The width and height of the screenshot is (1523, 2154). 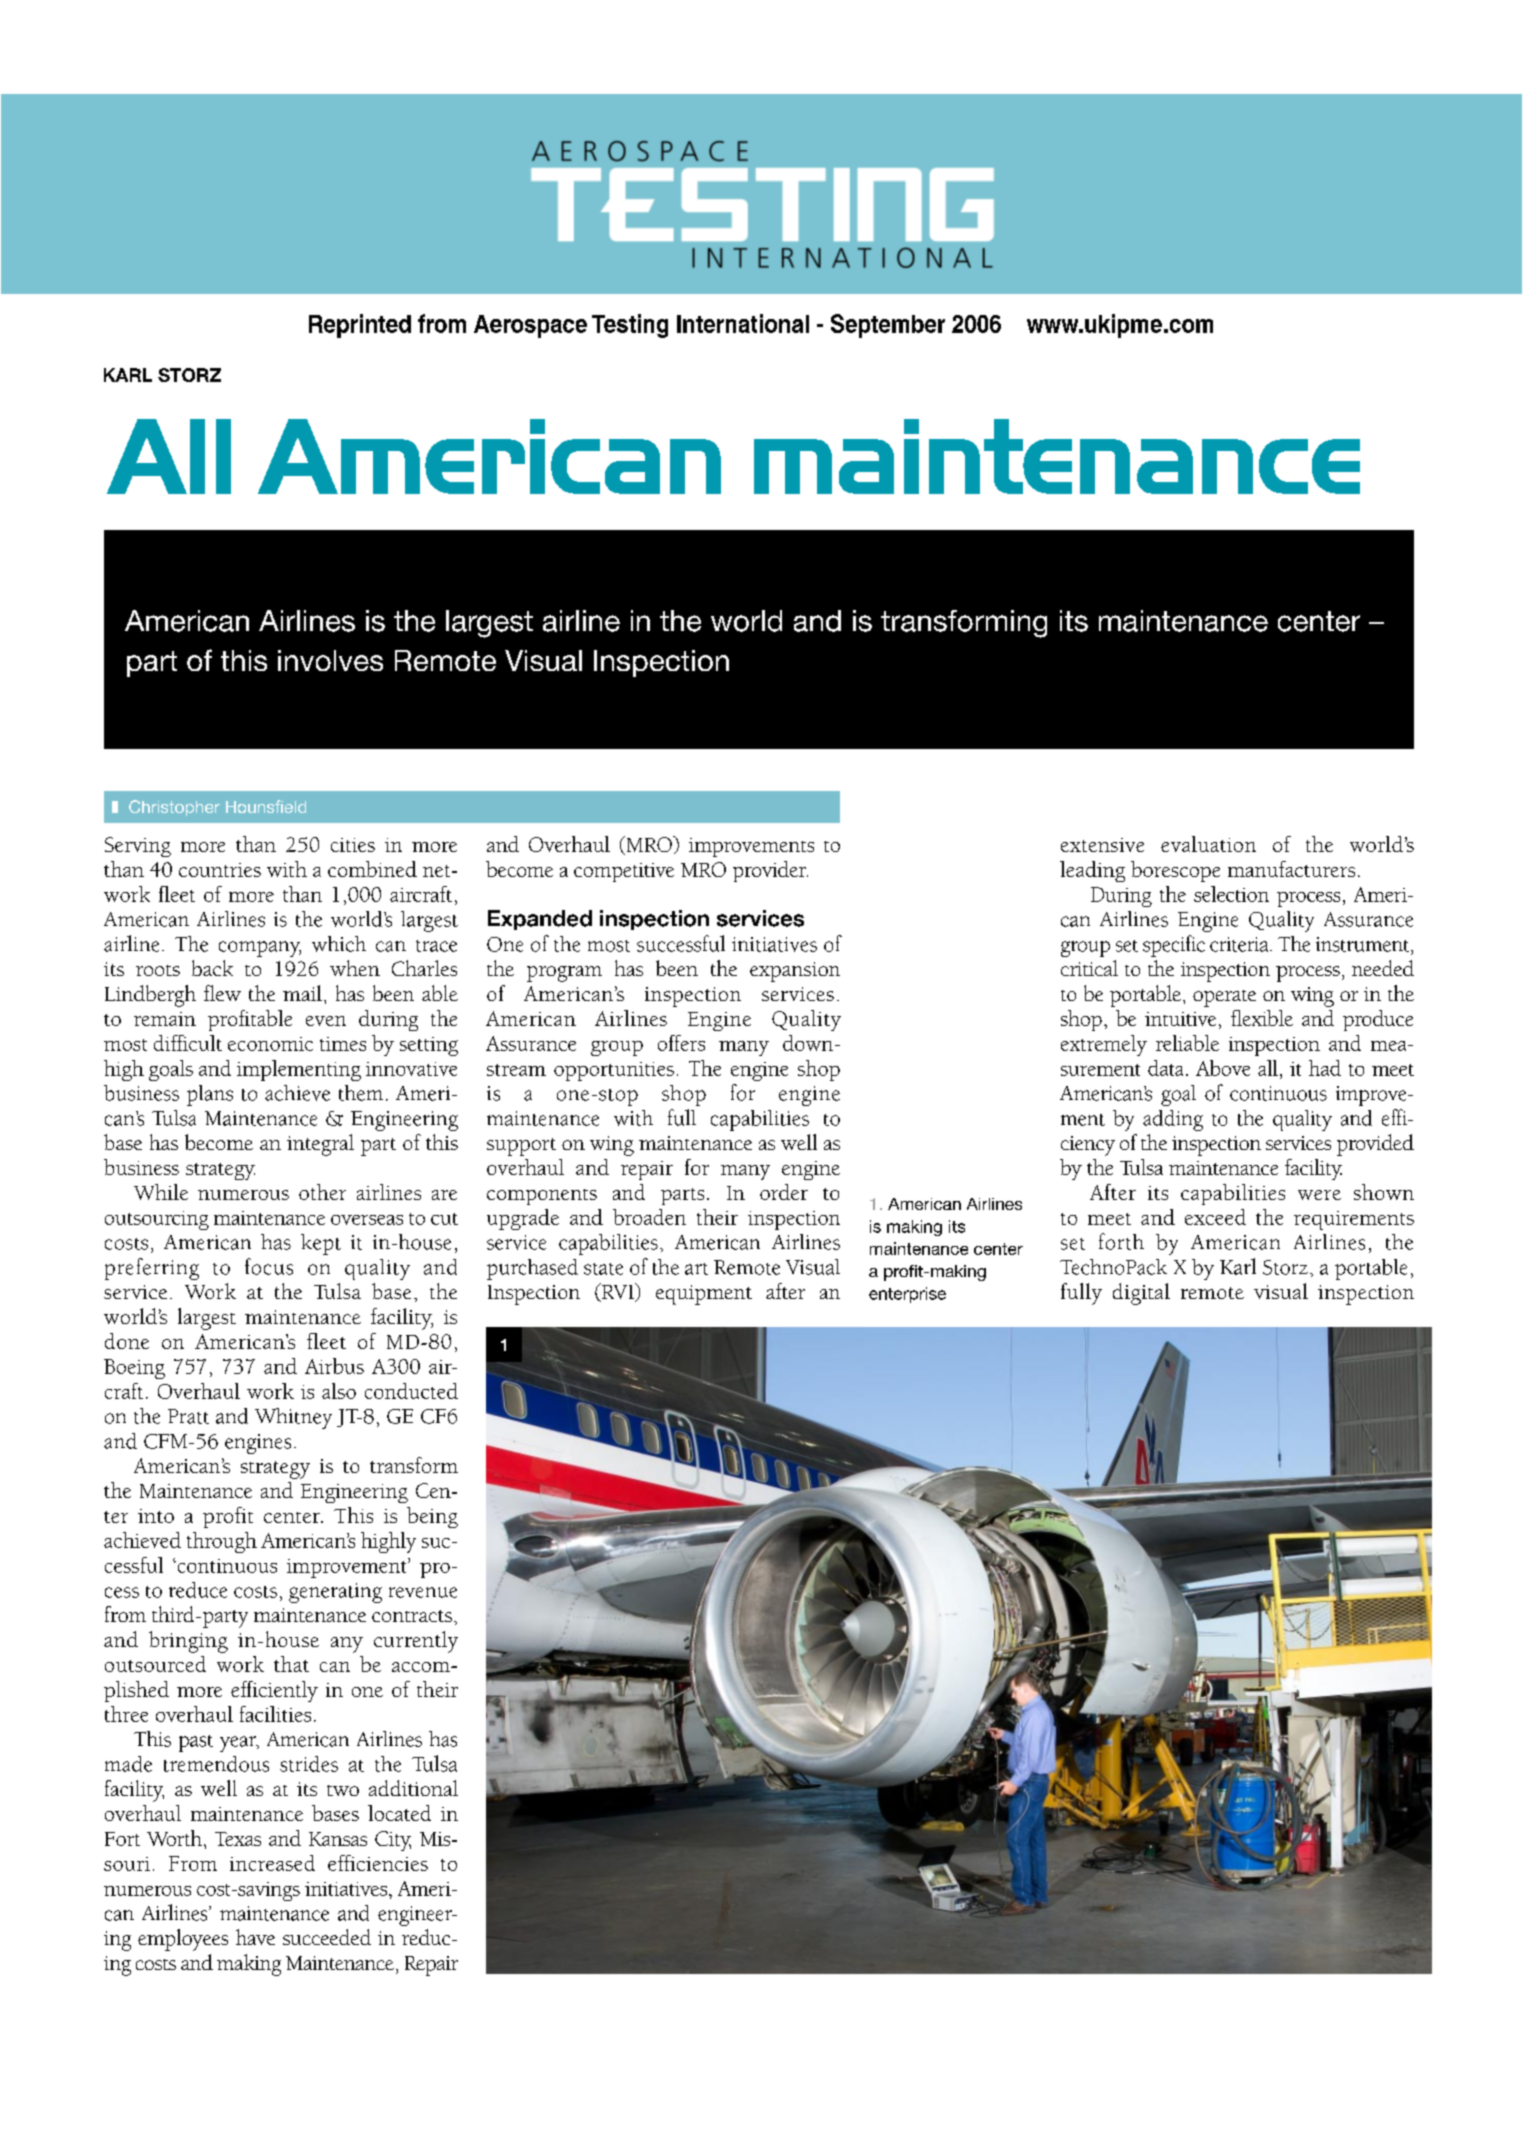 What do you see at coordinates (272, 1863) in the screenshot?
I see `increased` at bounding box center [272, 1863].
